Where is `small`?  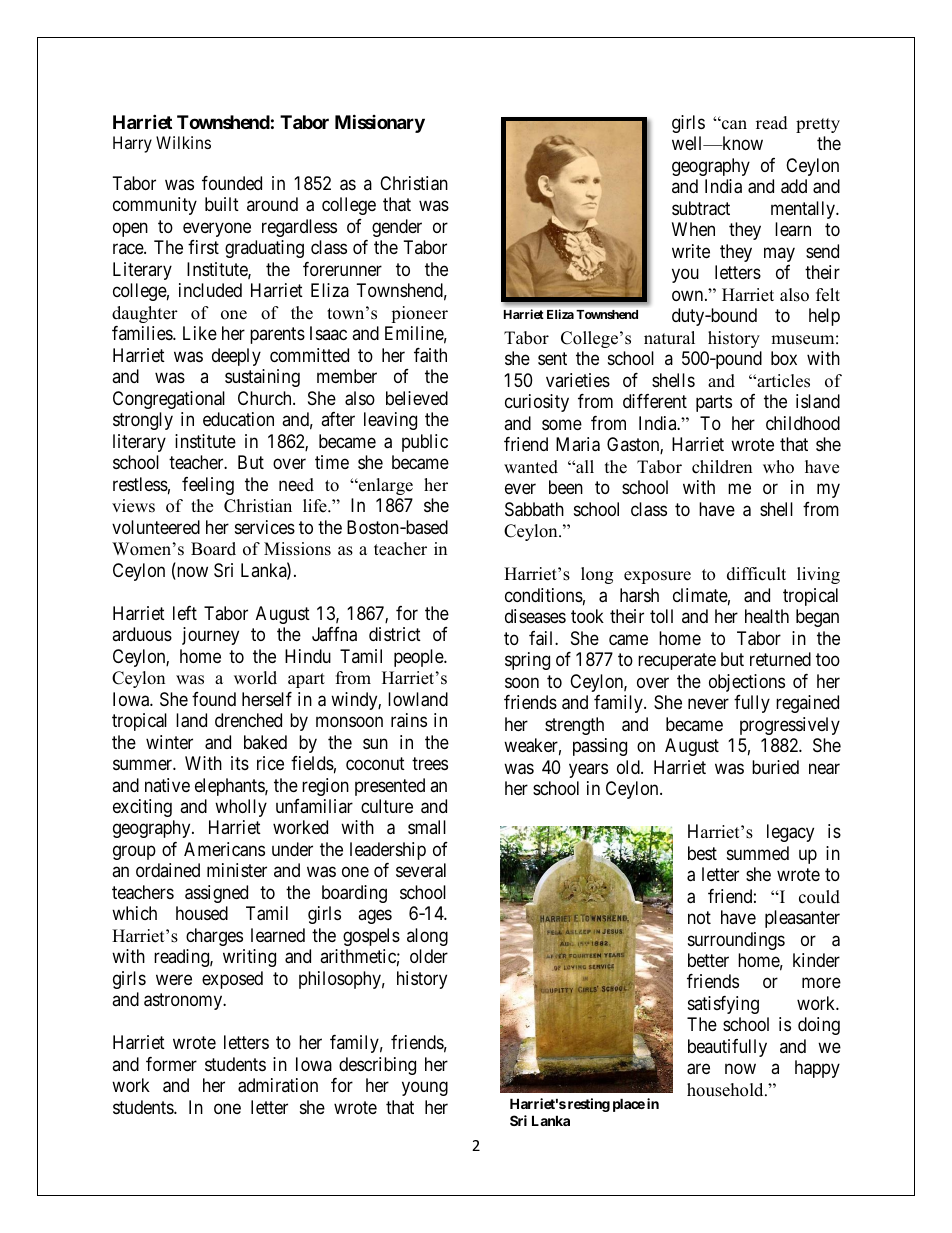
small is located at coordinates (427, 827).
